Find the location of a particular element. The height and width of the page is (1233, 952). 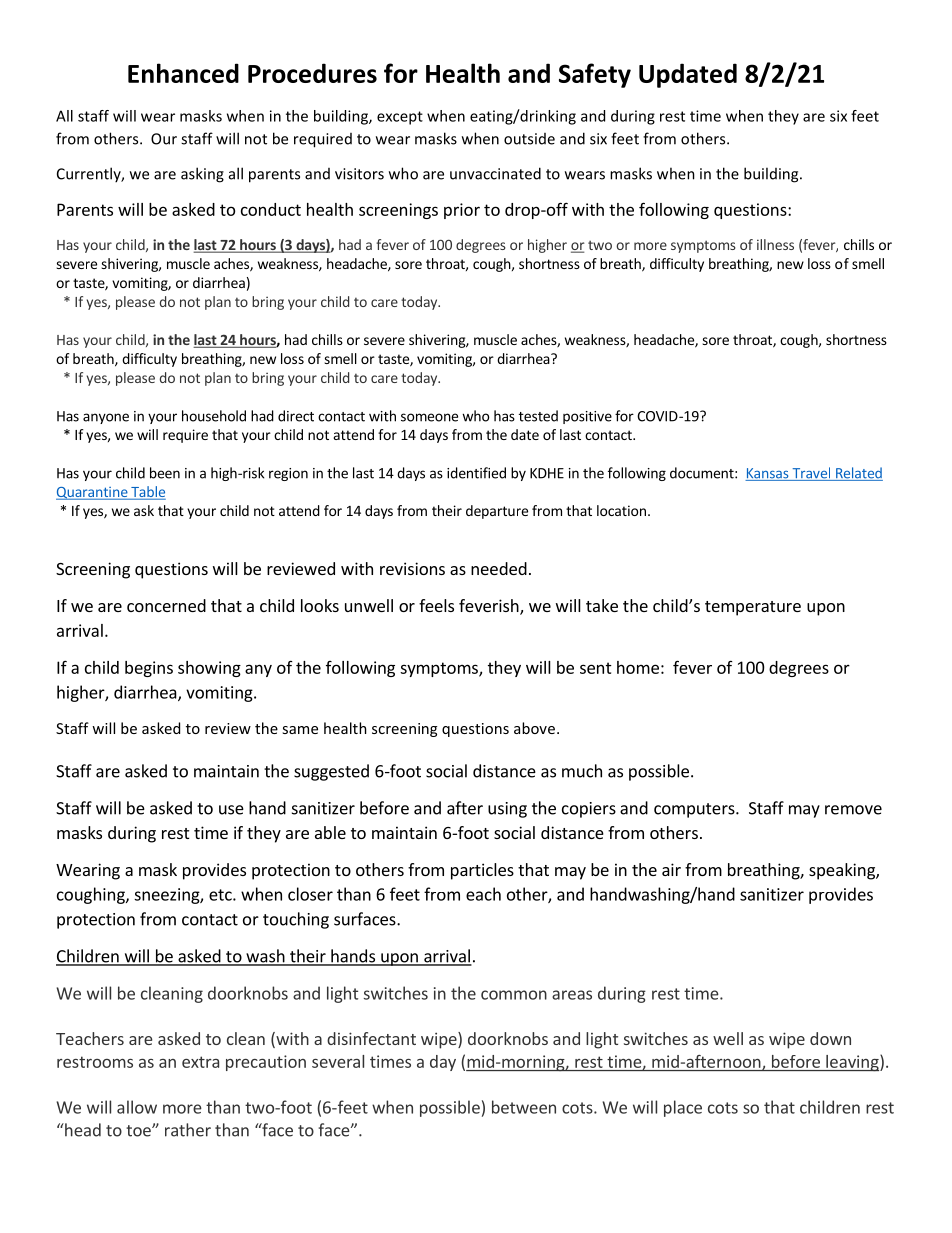

Safety is located at coordinates (595, 75).
